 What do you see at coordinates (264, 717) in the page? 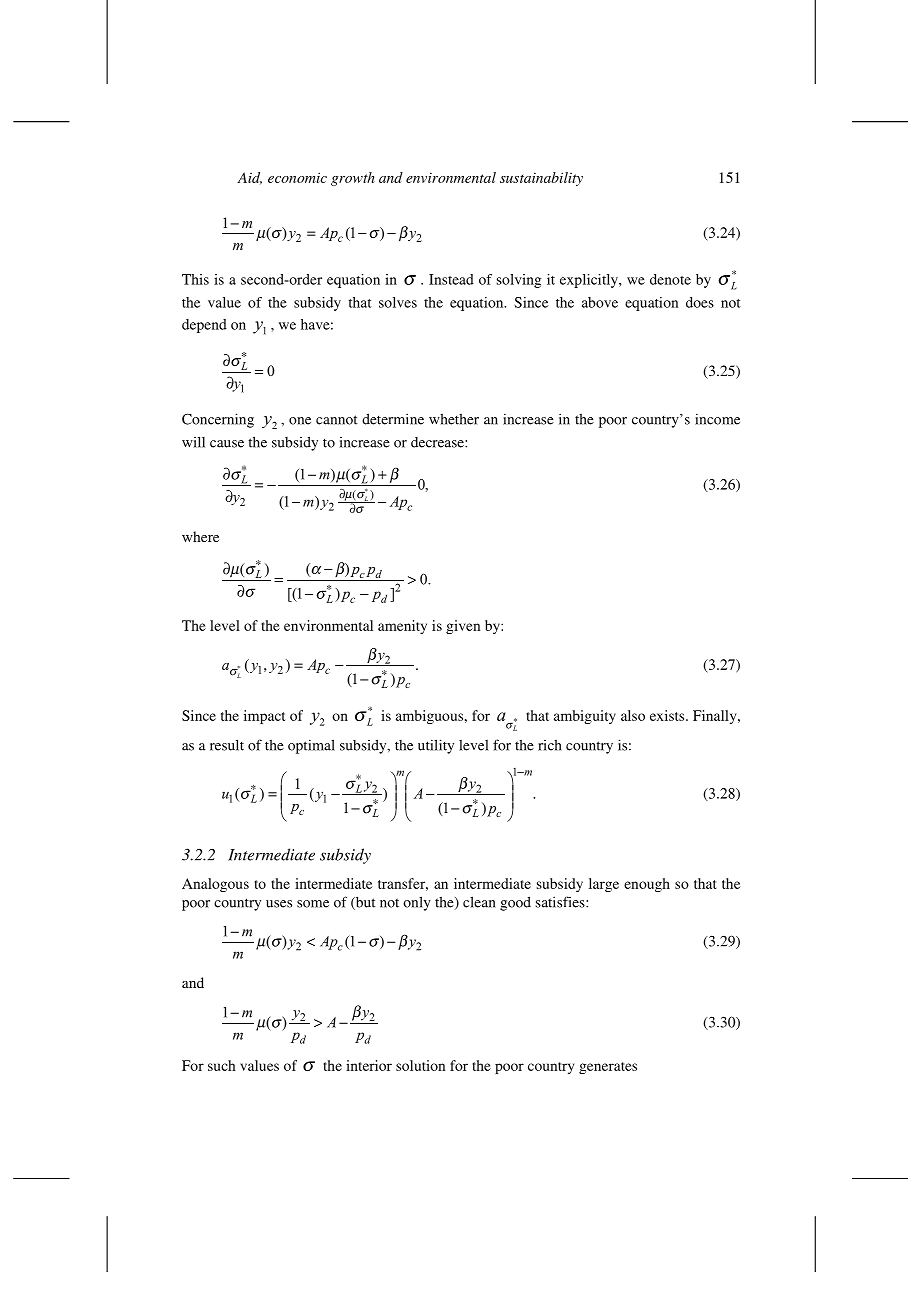
I see `impact` at bounding box center [264, 717].
